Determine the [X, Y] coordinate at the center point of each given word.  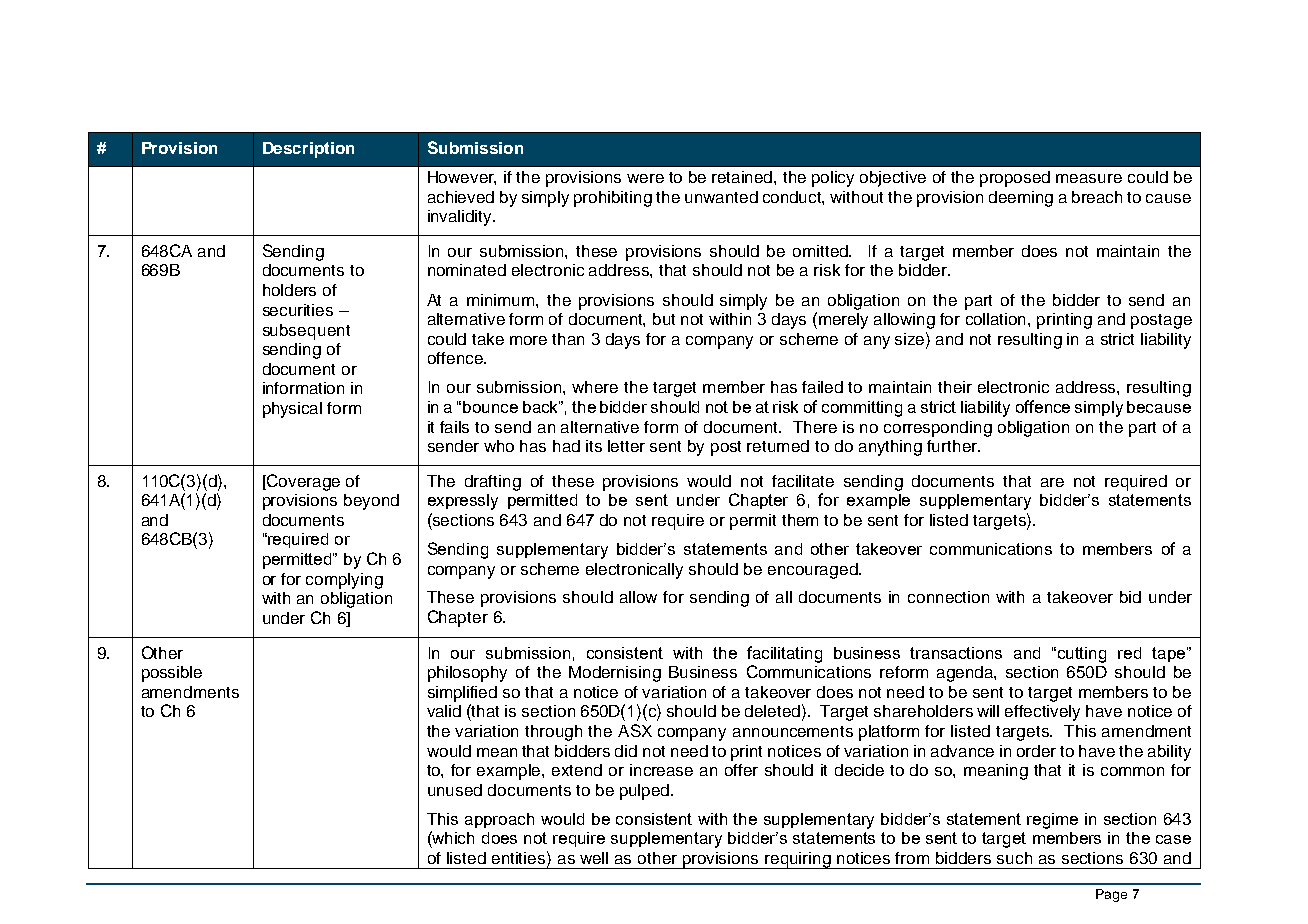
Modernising [615, 674]
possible [172, 674]
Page [1111, 895]
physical [292, 410]
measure [1089, 178]
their [955, 387]
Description [308, 150]
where [595, 387]
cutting [1082, 655]
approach [499, 820]
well [594, 858]
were [645, 178]
